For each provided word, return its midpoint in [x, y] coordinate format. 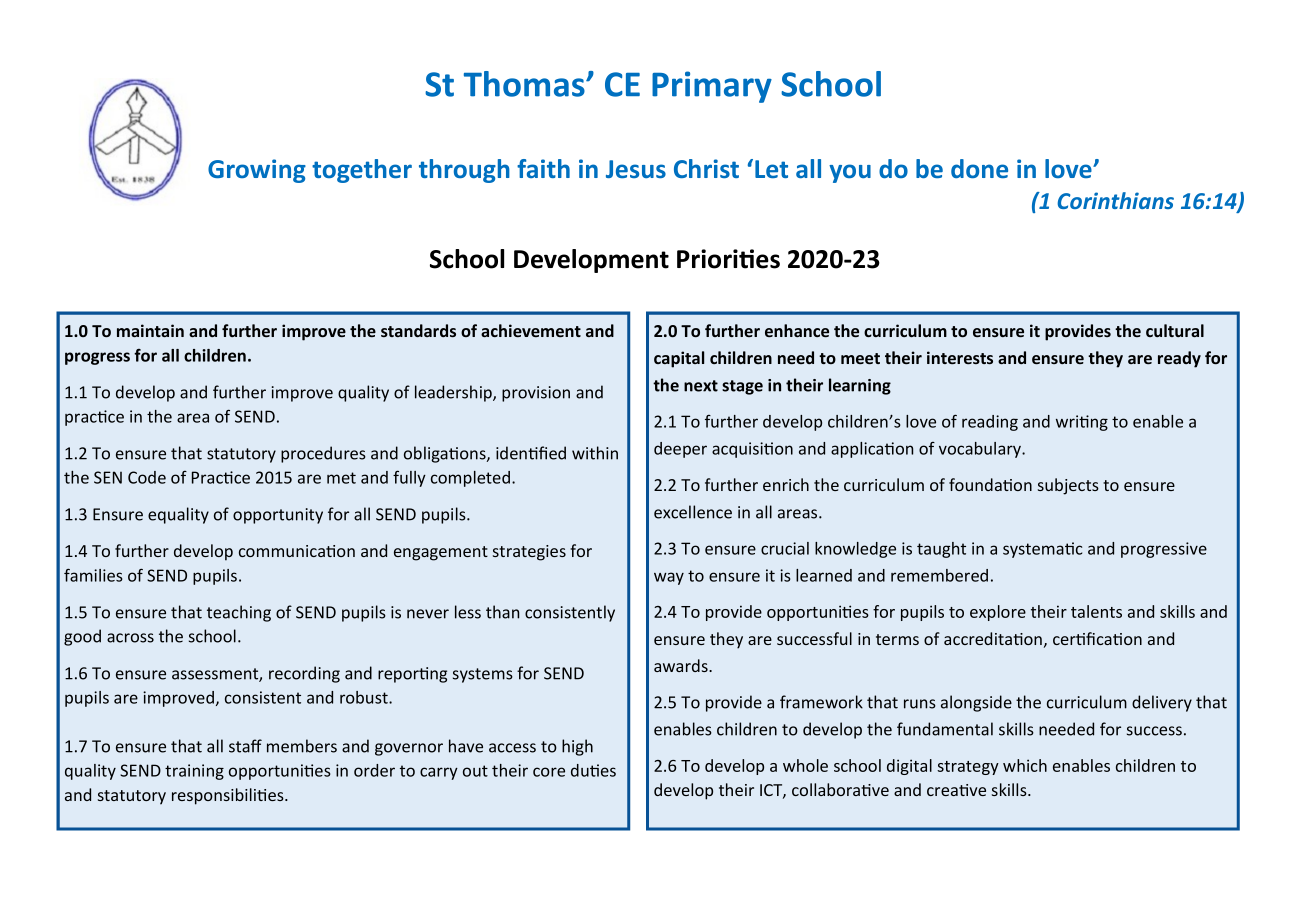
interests [960, 357]
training [194, 772]
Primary [712, 87]
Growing [257, 171]
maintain [150, 330]
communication [297, 551]
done [979, 168]
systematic [1042, 550]
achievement [531, 330]
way [669, 578]
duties [593, 770]
